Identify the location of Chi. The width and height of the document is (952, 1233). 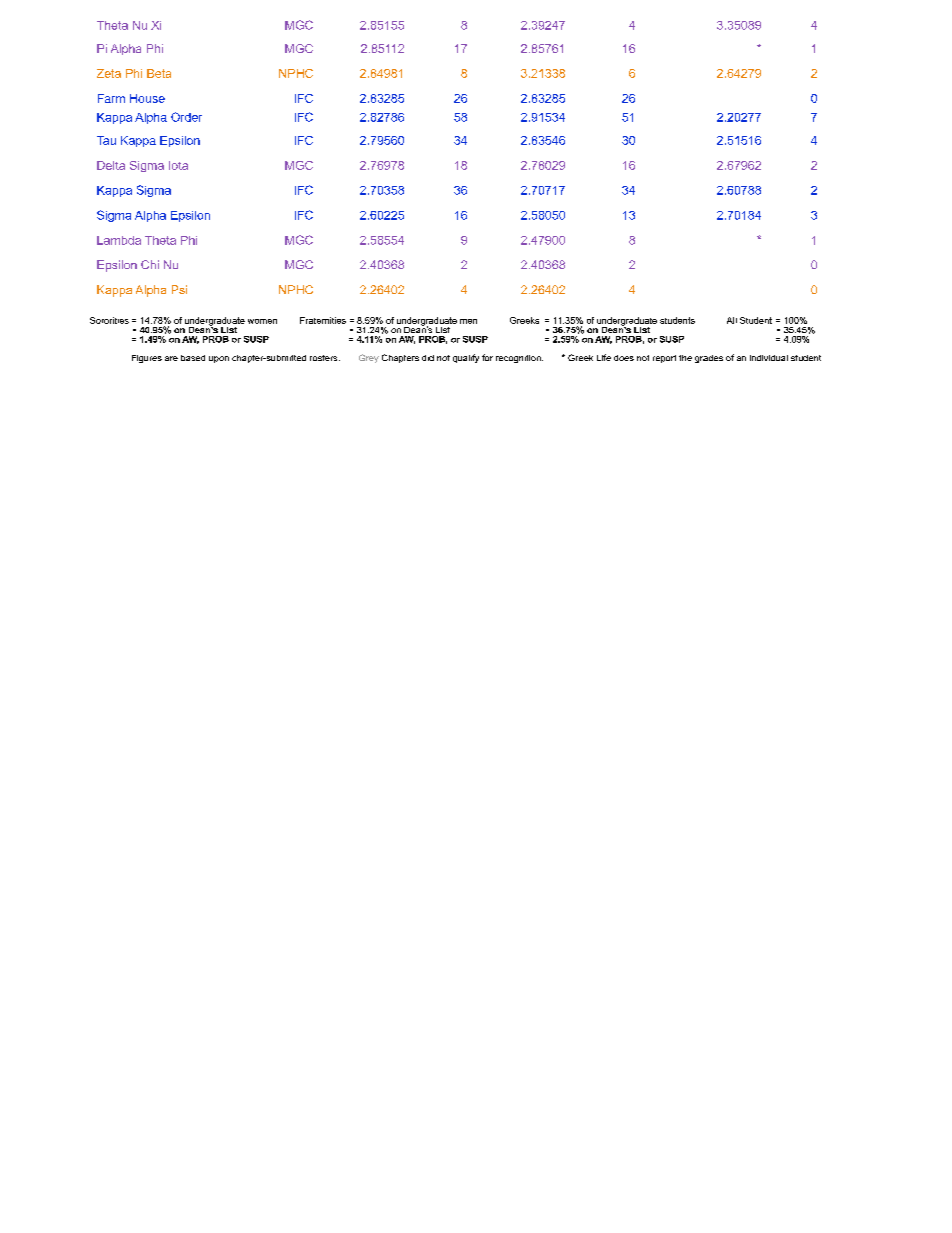
(150, 264).
